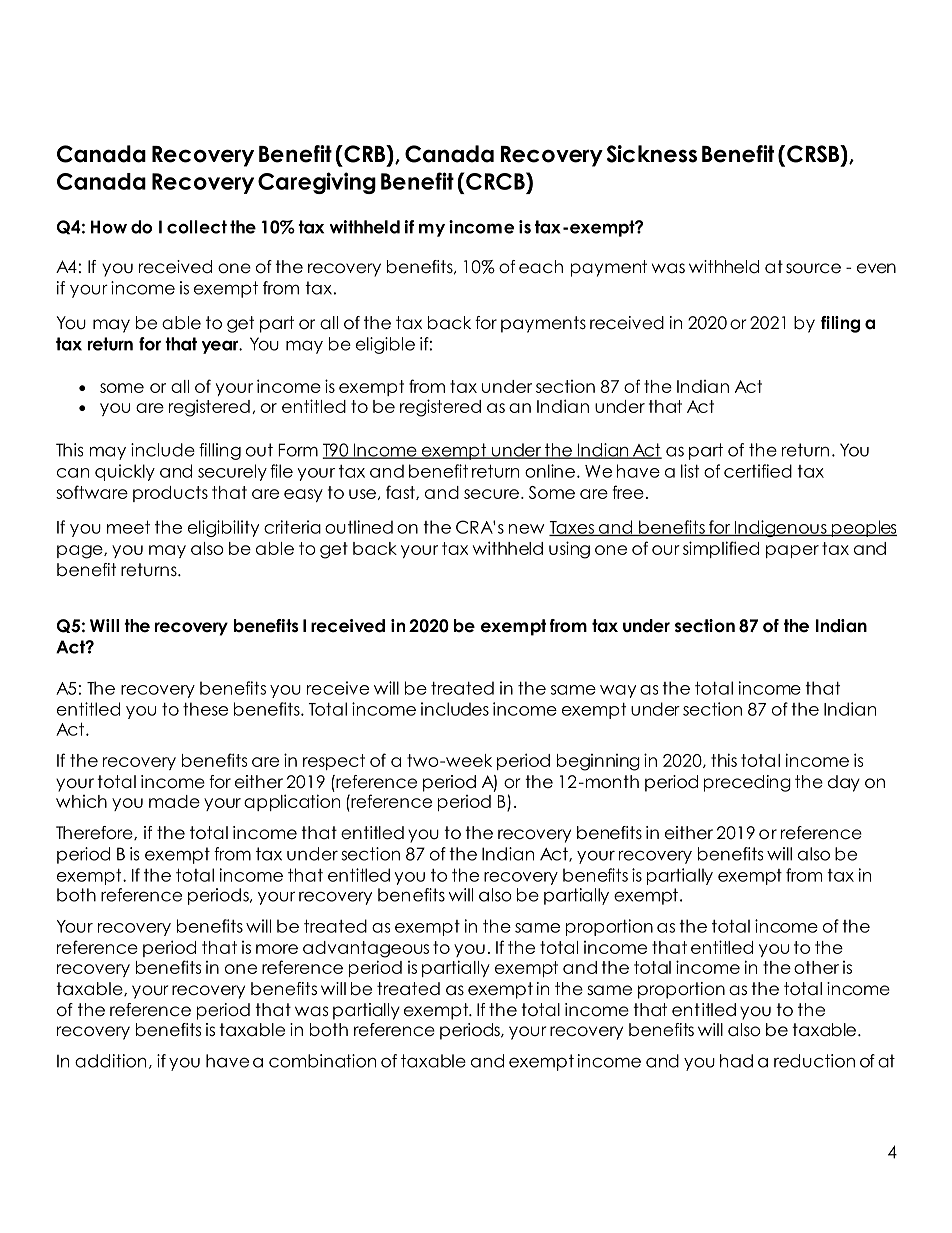 The width and height of the document is (952, 1233). Describe the element at coordinates (652, 154) in the document. I see `Sickness` at that location.
